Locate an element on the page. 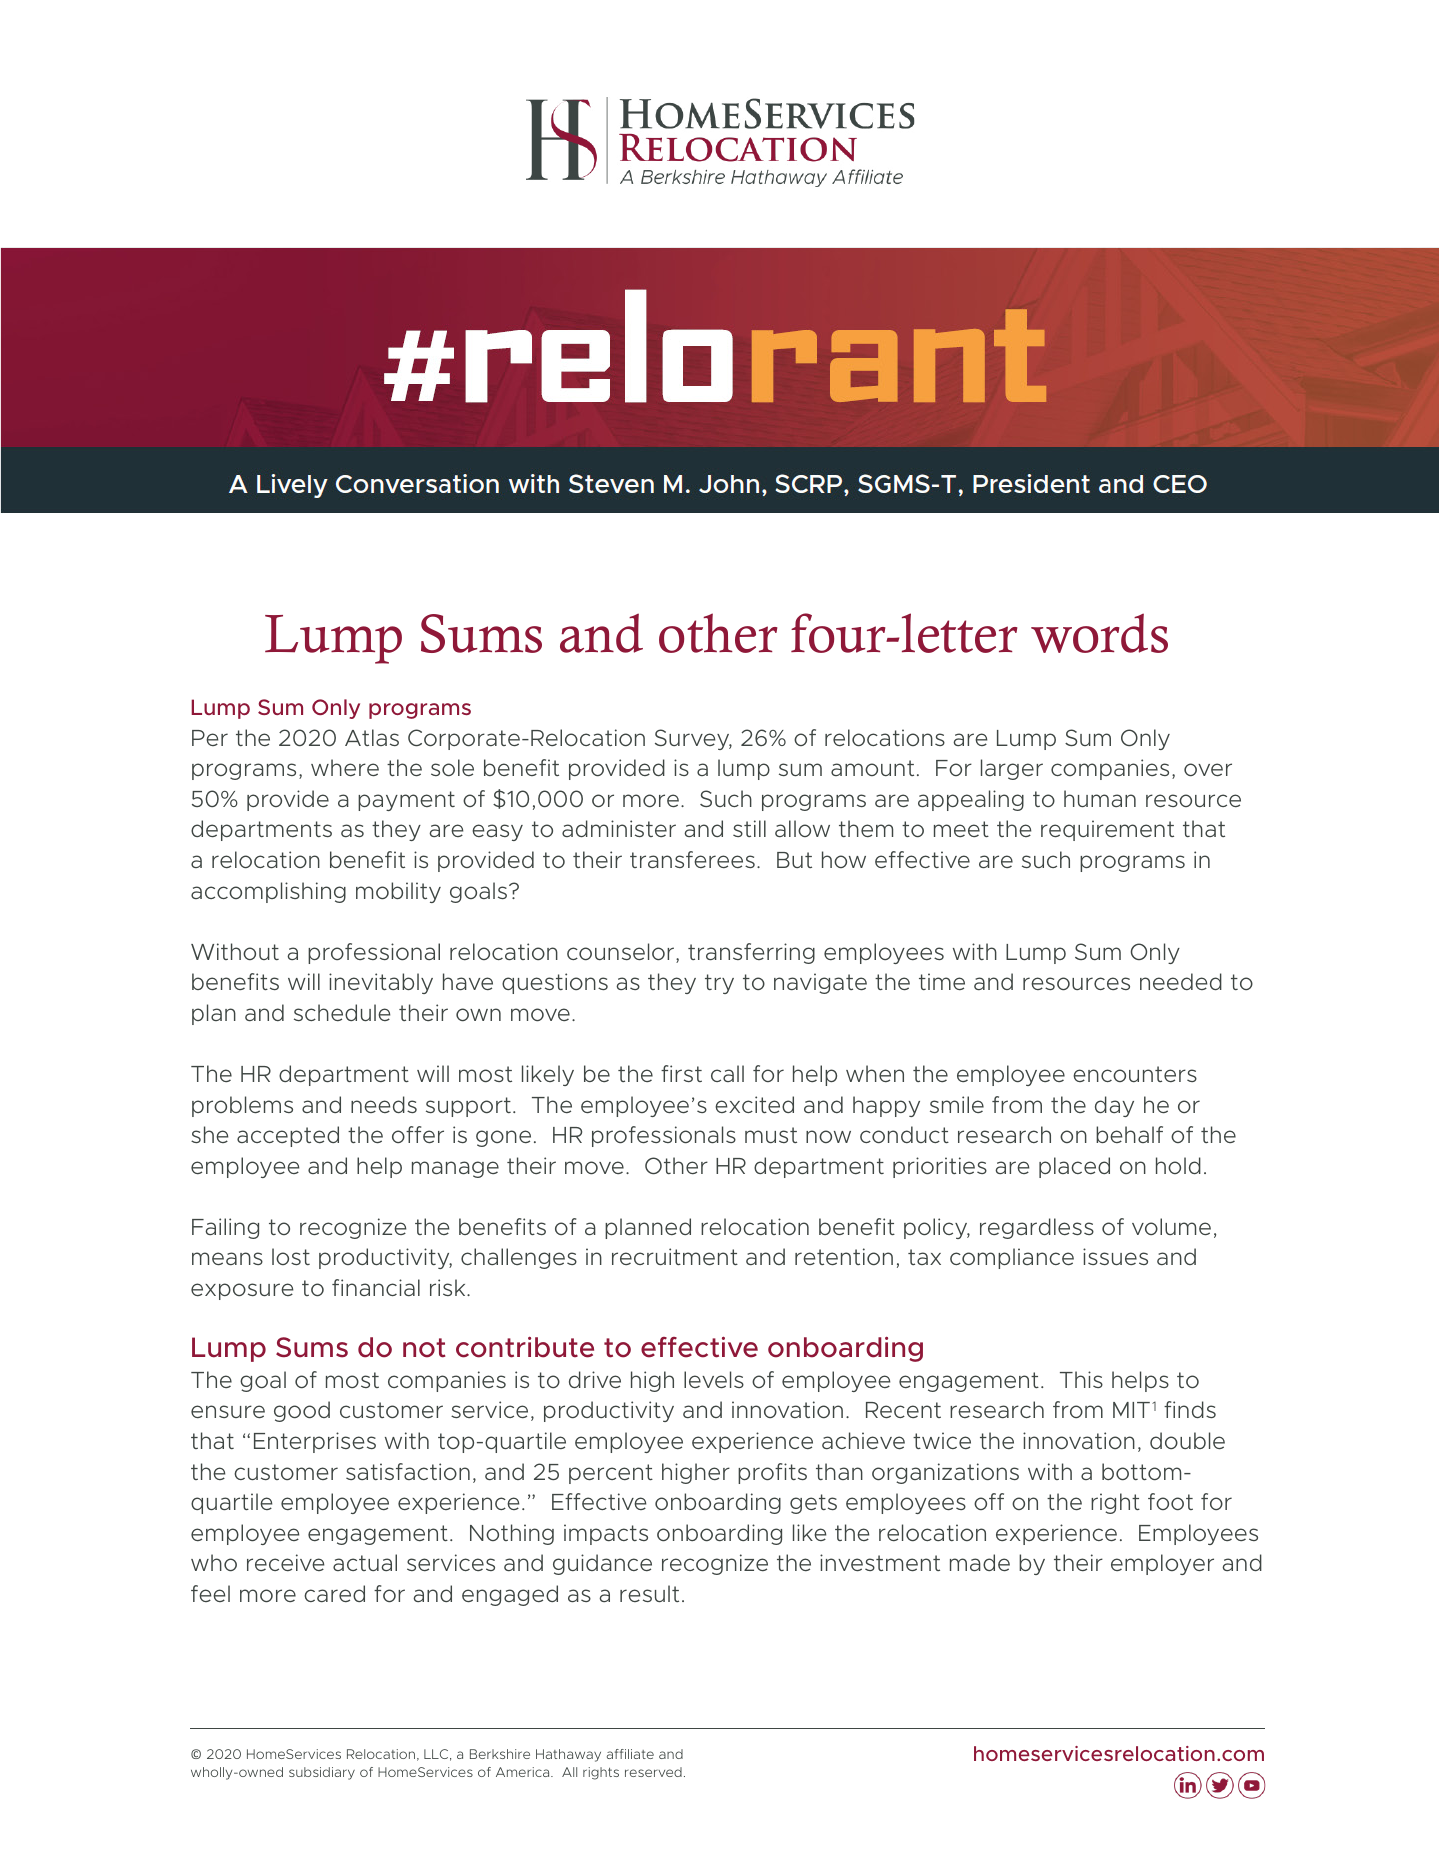 This image has width=1439, height=1863. financial is located at coordinates (376, 1287).
